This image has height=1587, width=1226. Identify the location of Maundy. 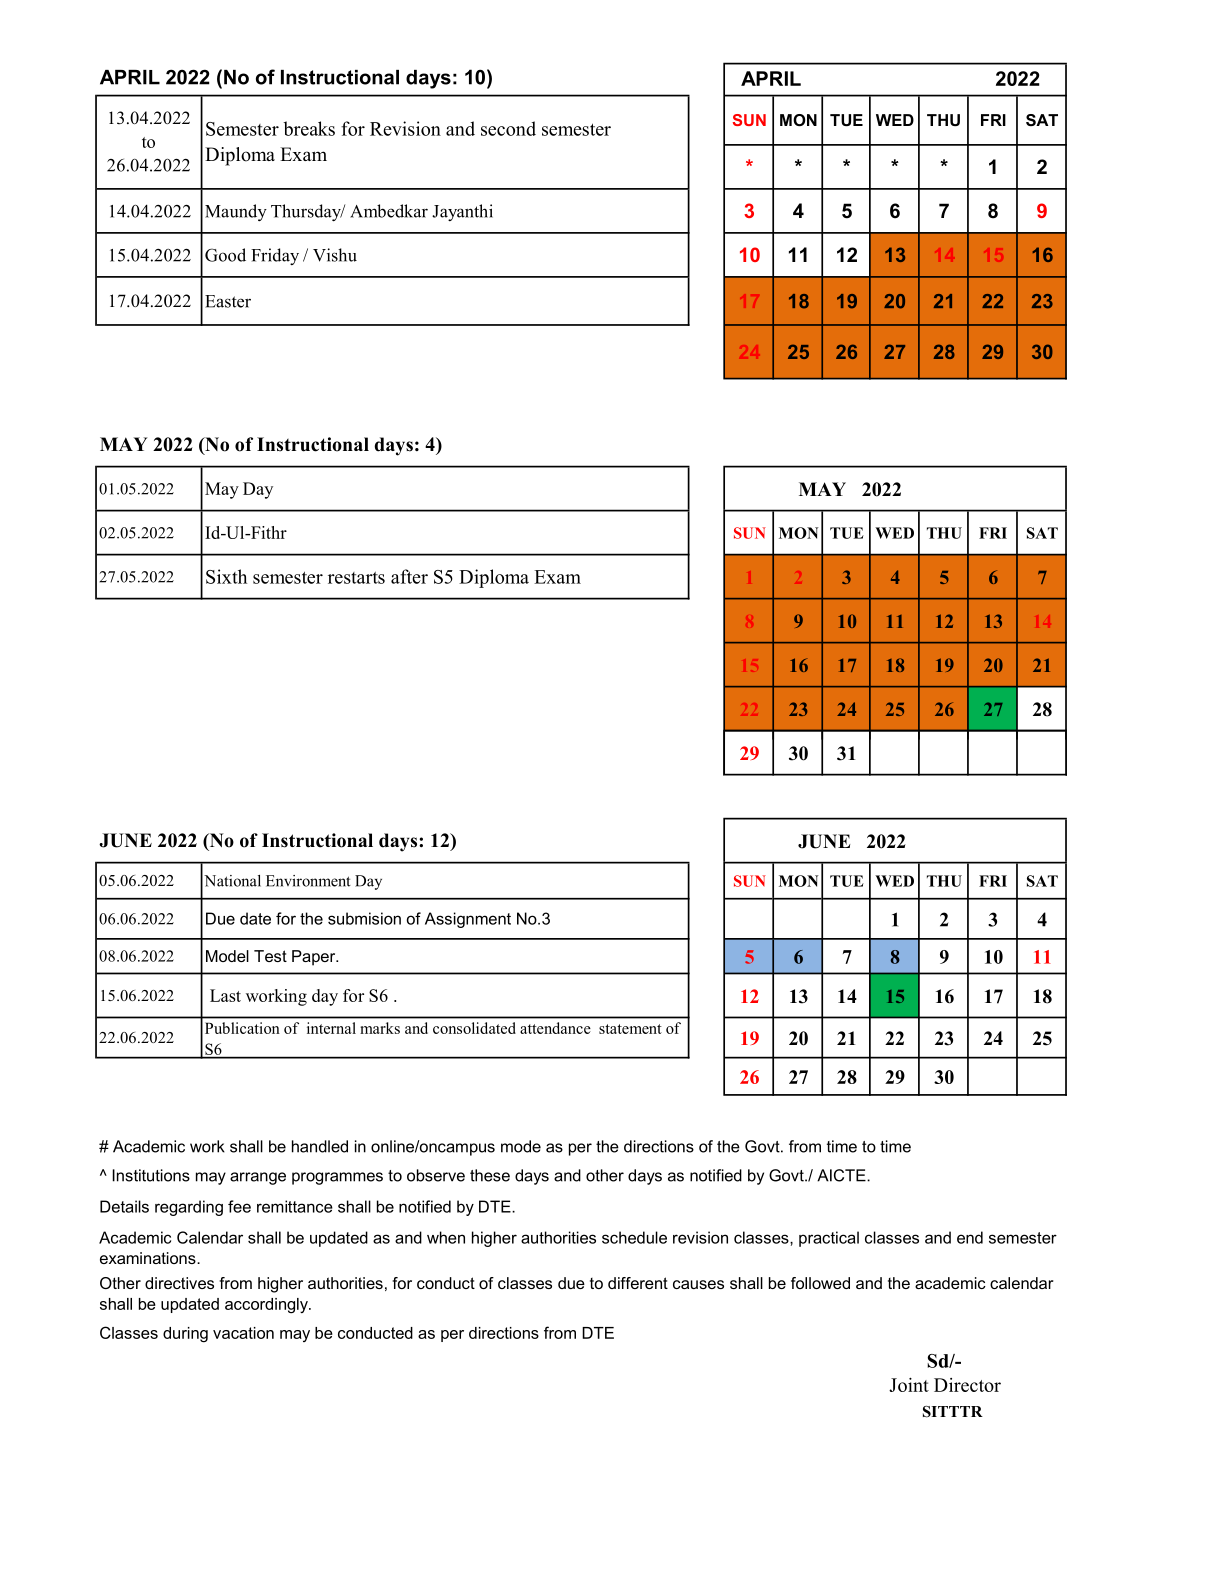
(236, 212).
